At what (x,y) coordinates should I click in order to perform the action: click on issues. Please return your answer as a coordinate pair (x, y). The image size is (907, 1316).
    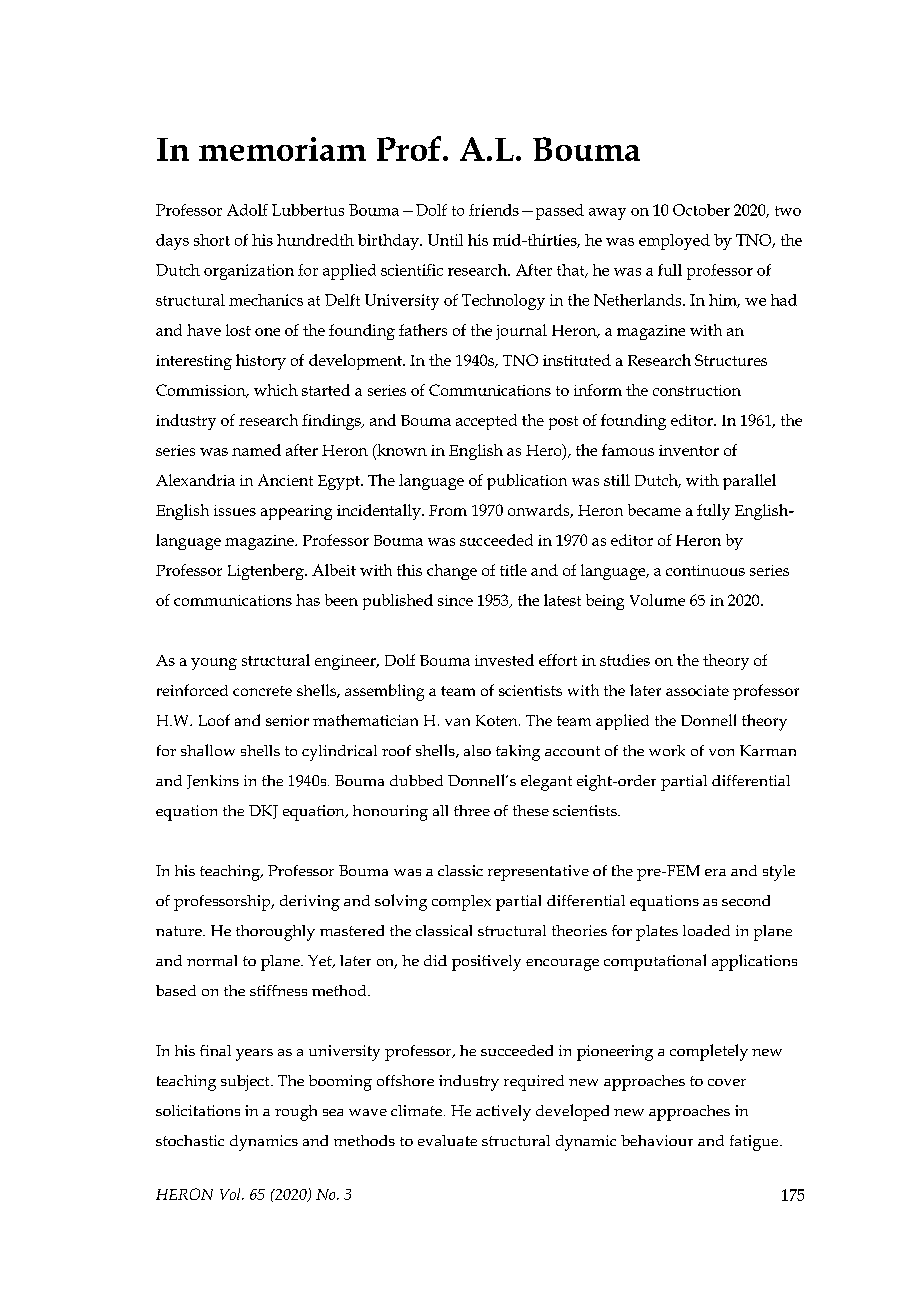
    Looking at the image, I should click on (235, 510).
